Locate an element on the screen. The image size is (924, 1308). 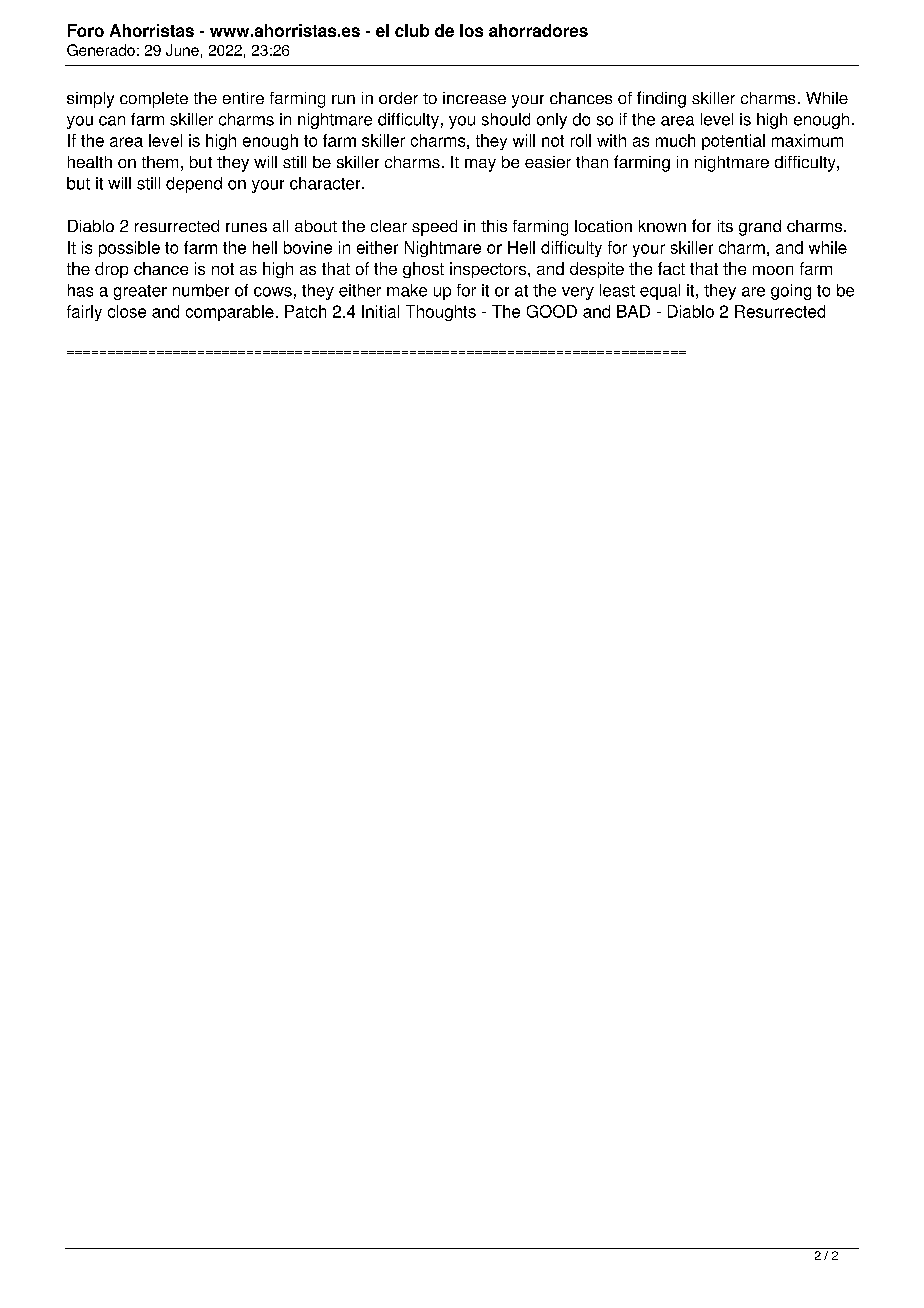
may is located at coordinates (480, 165).
